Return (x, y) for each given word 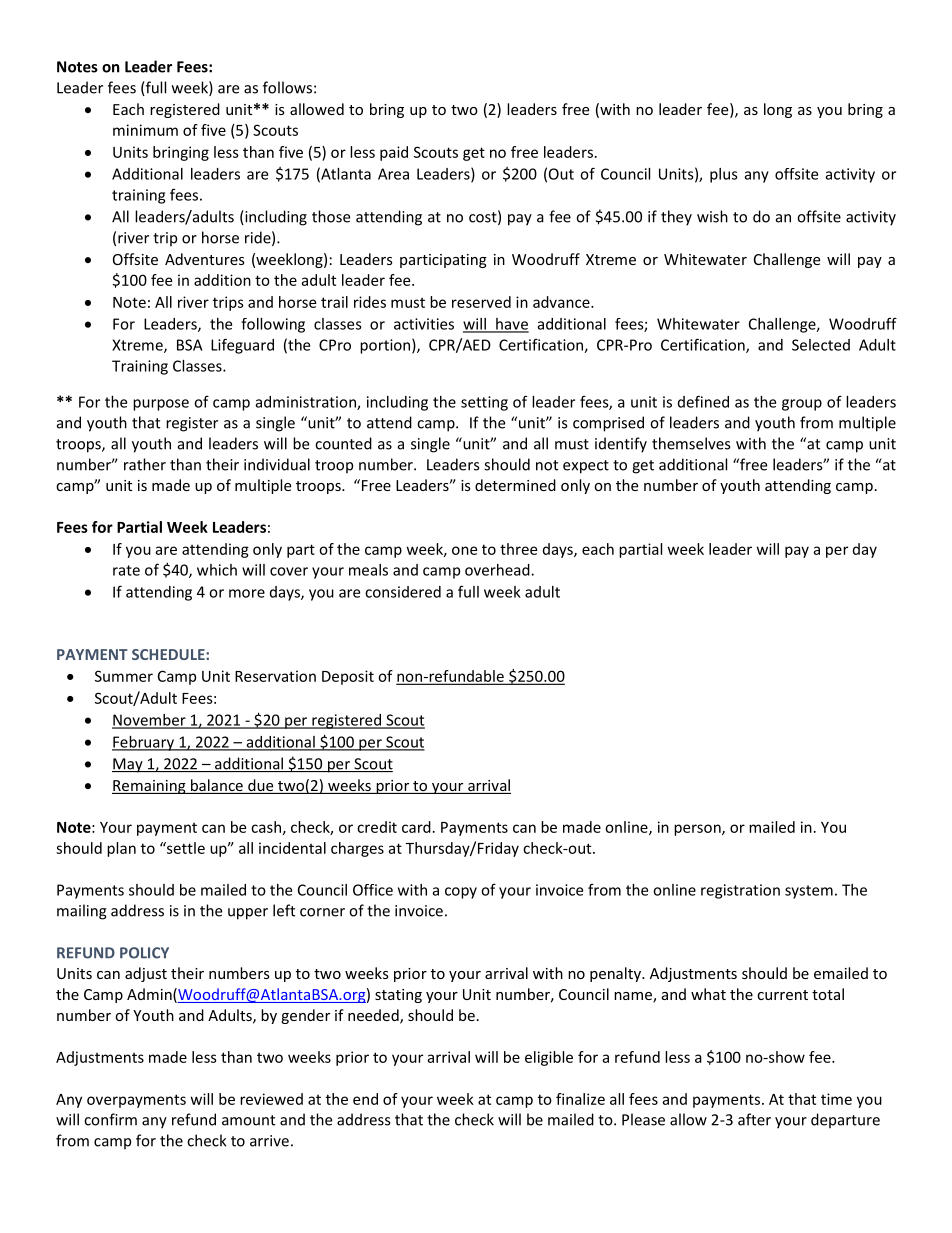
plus (724, 175)
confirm (110, 1119)
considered (403, 592)
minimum (145, 130)
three (518, 549)
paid (394, 153)
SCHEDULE (169, 654)
